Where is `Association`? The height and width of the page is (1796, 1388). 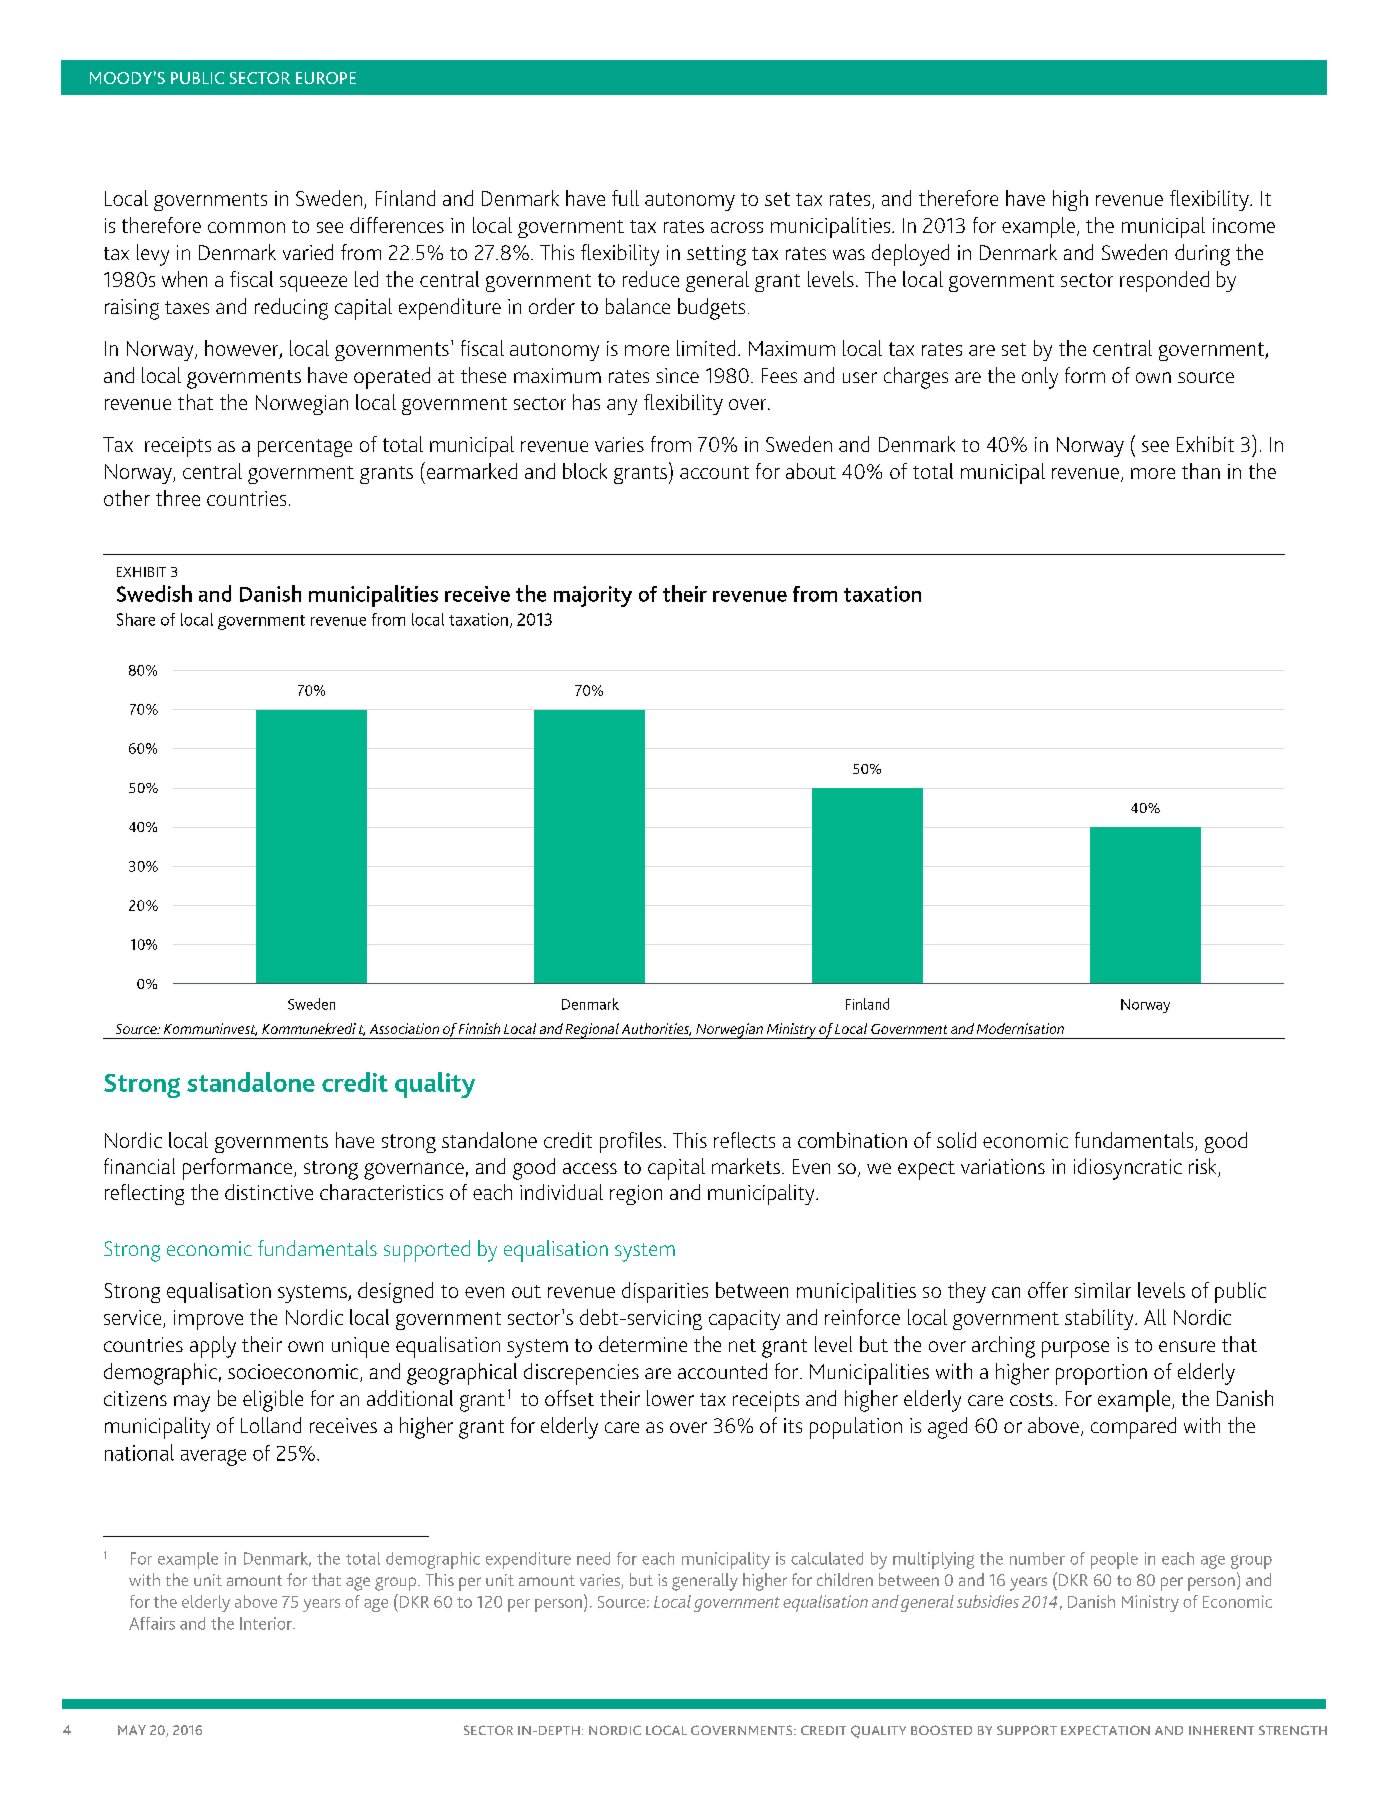
Association is located at coordinates (404, 1028).
